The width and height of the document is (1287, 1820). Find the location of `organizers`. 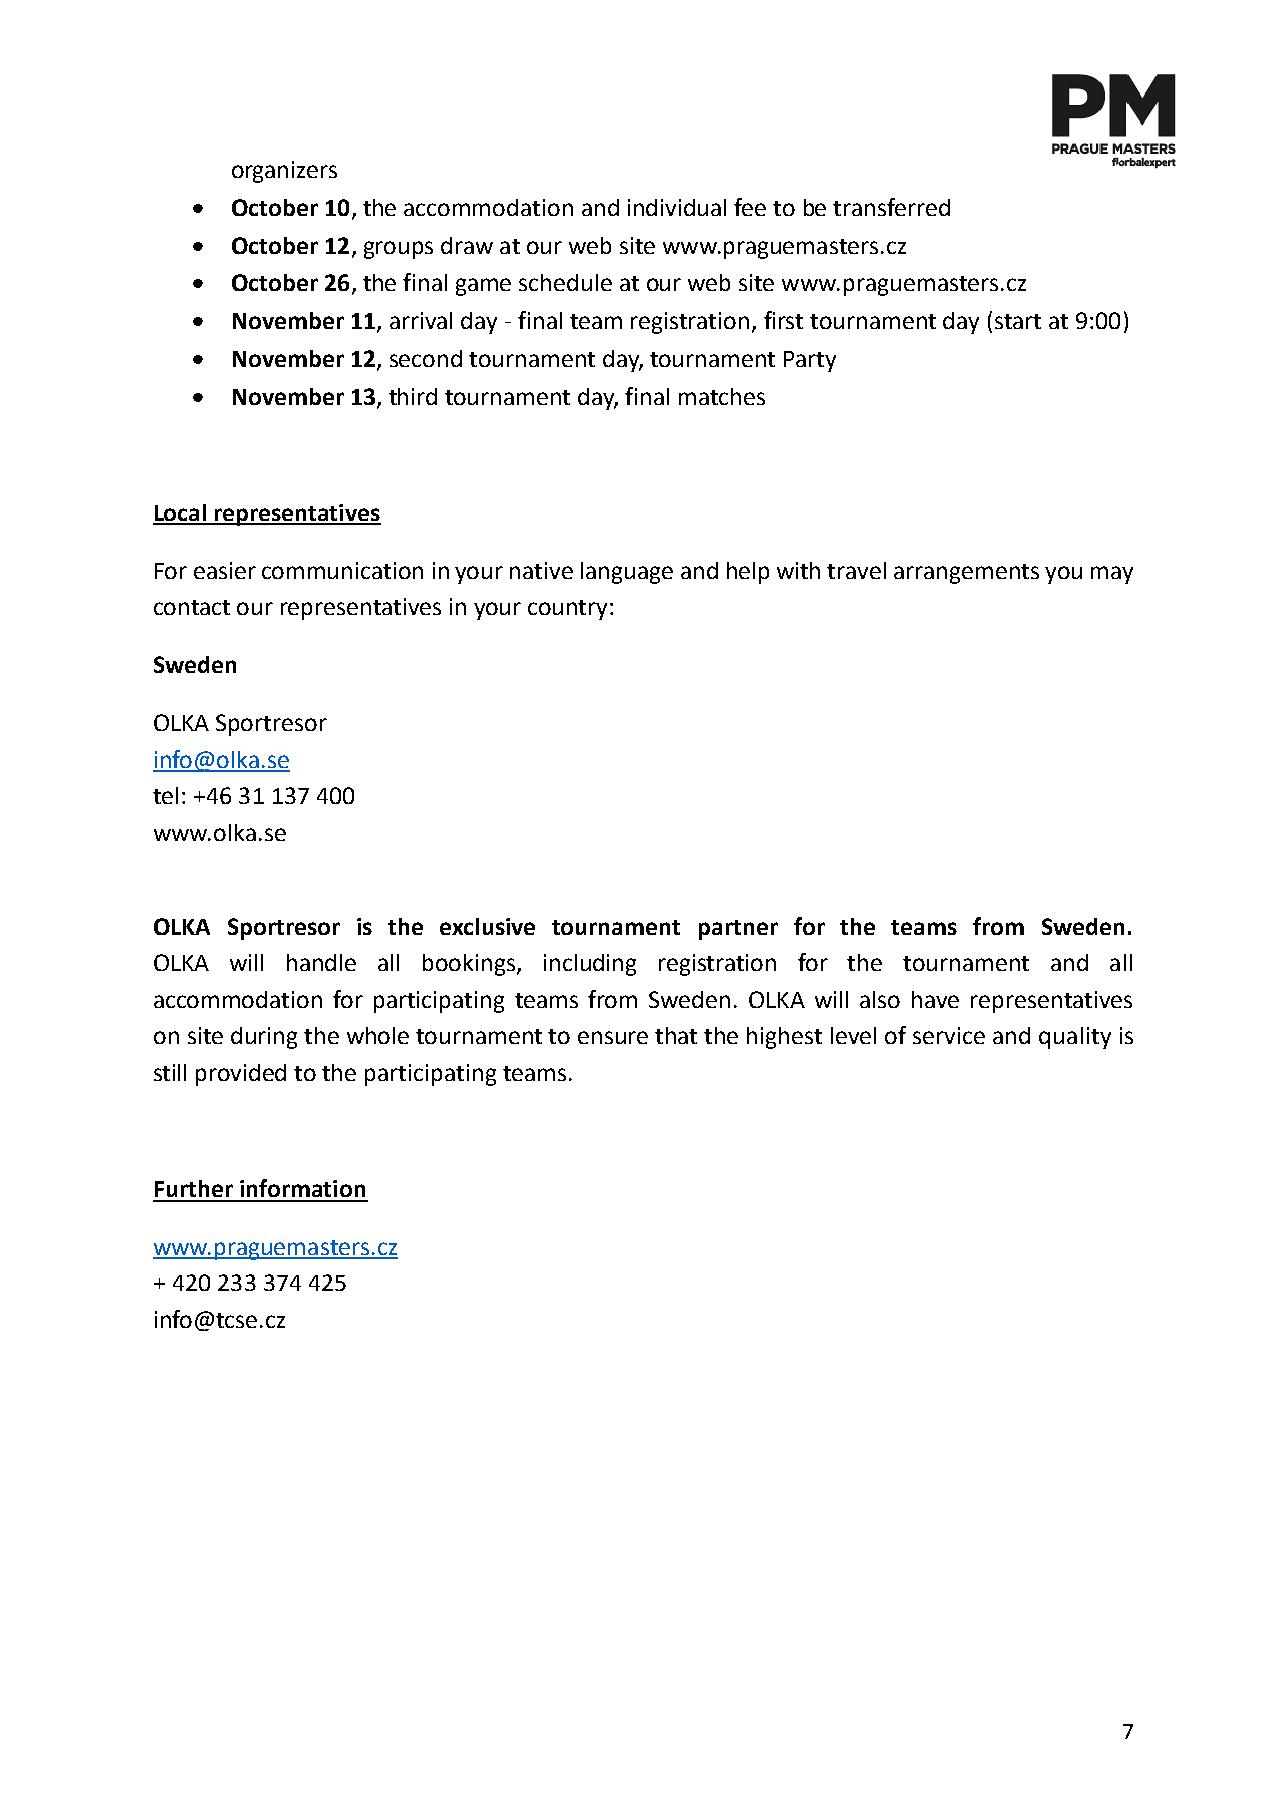

organizers is located at coordinates (284, 172).
